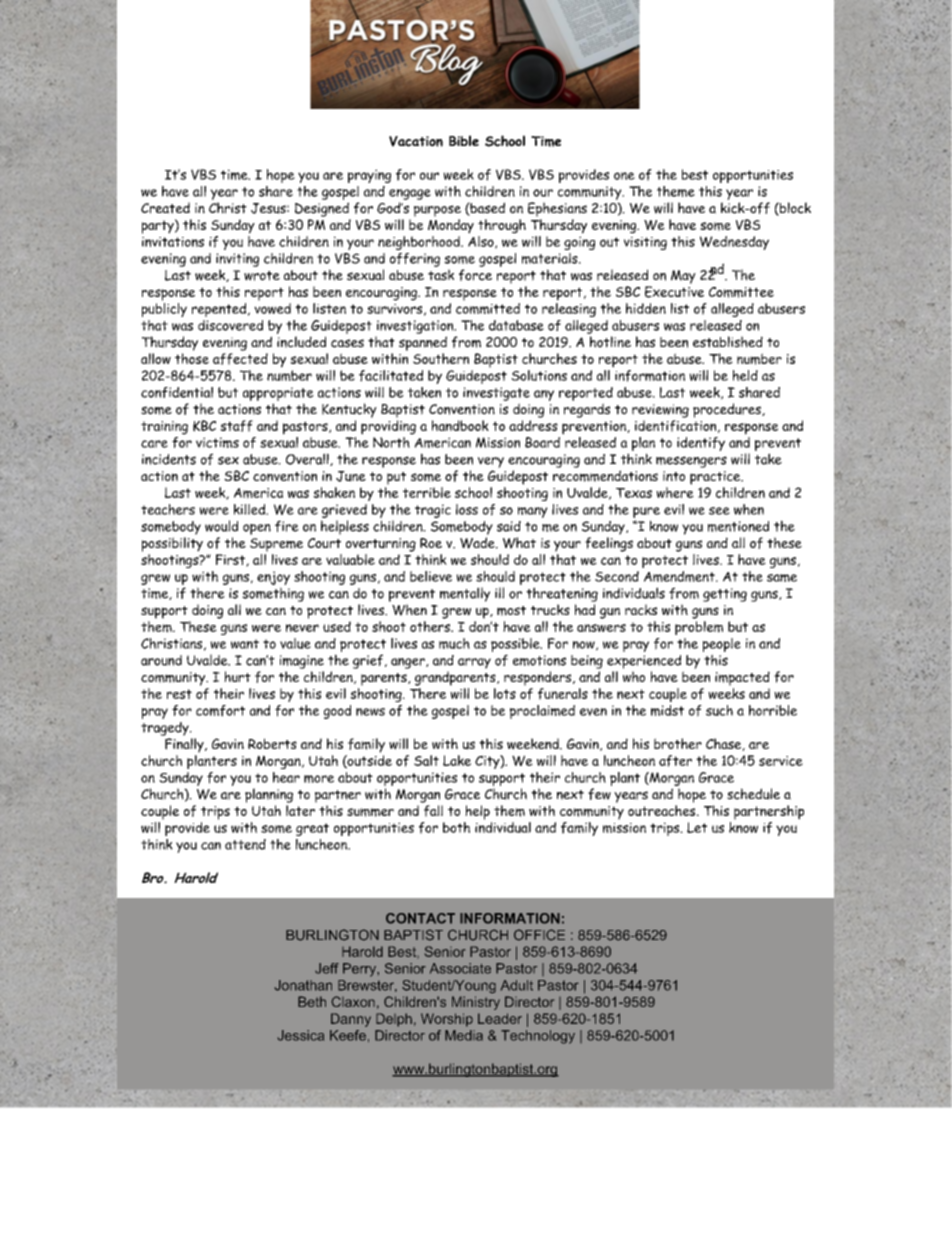  What do you see at coordinates (220, 711) in the screenshot?
I see `comfort` at bounding box center [220, 711].
